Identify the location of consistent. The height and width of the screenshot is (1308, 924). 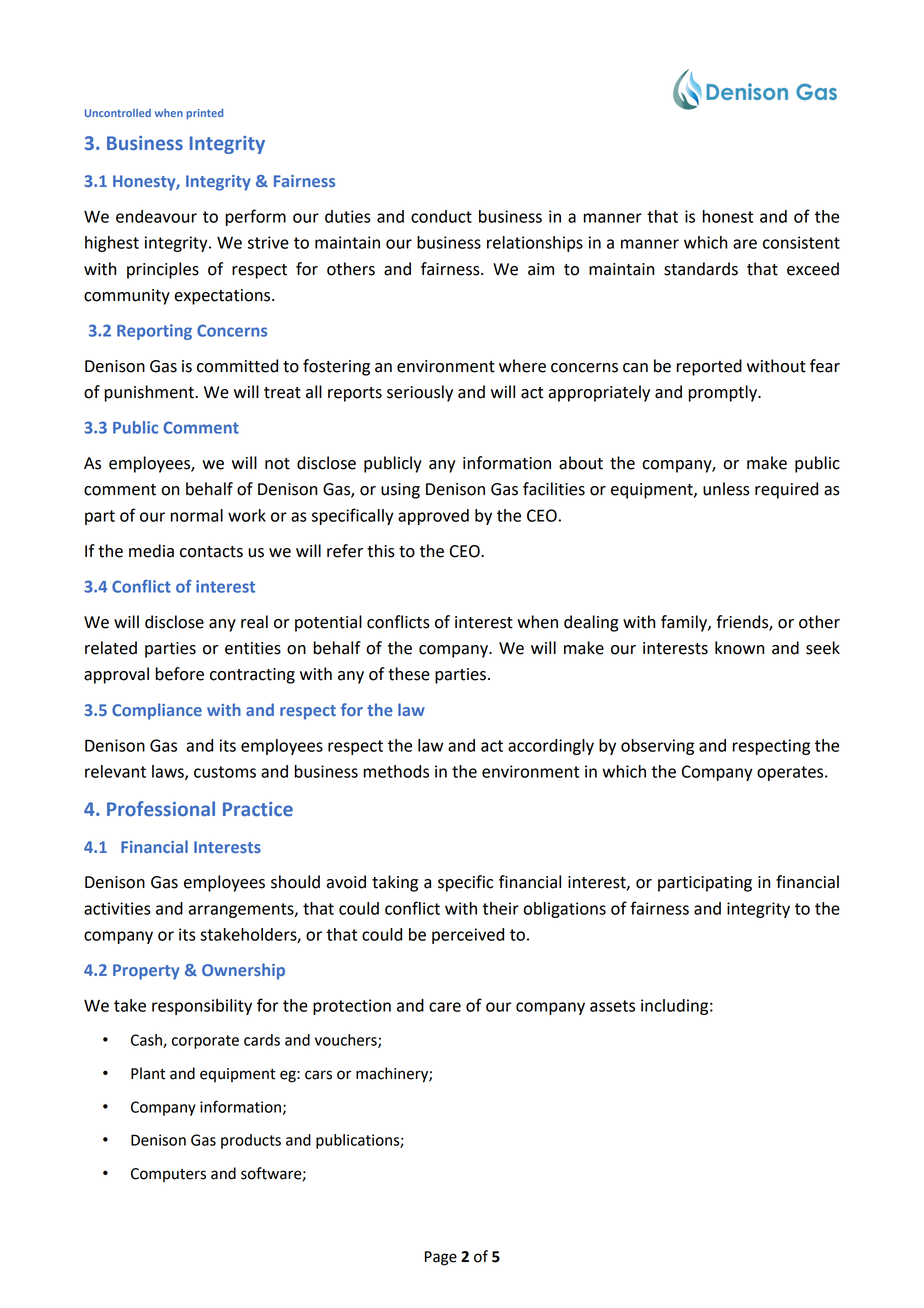
(801, 242).
